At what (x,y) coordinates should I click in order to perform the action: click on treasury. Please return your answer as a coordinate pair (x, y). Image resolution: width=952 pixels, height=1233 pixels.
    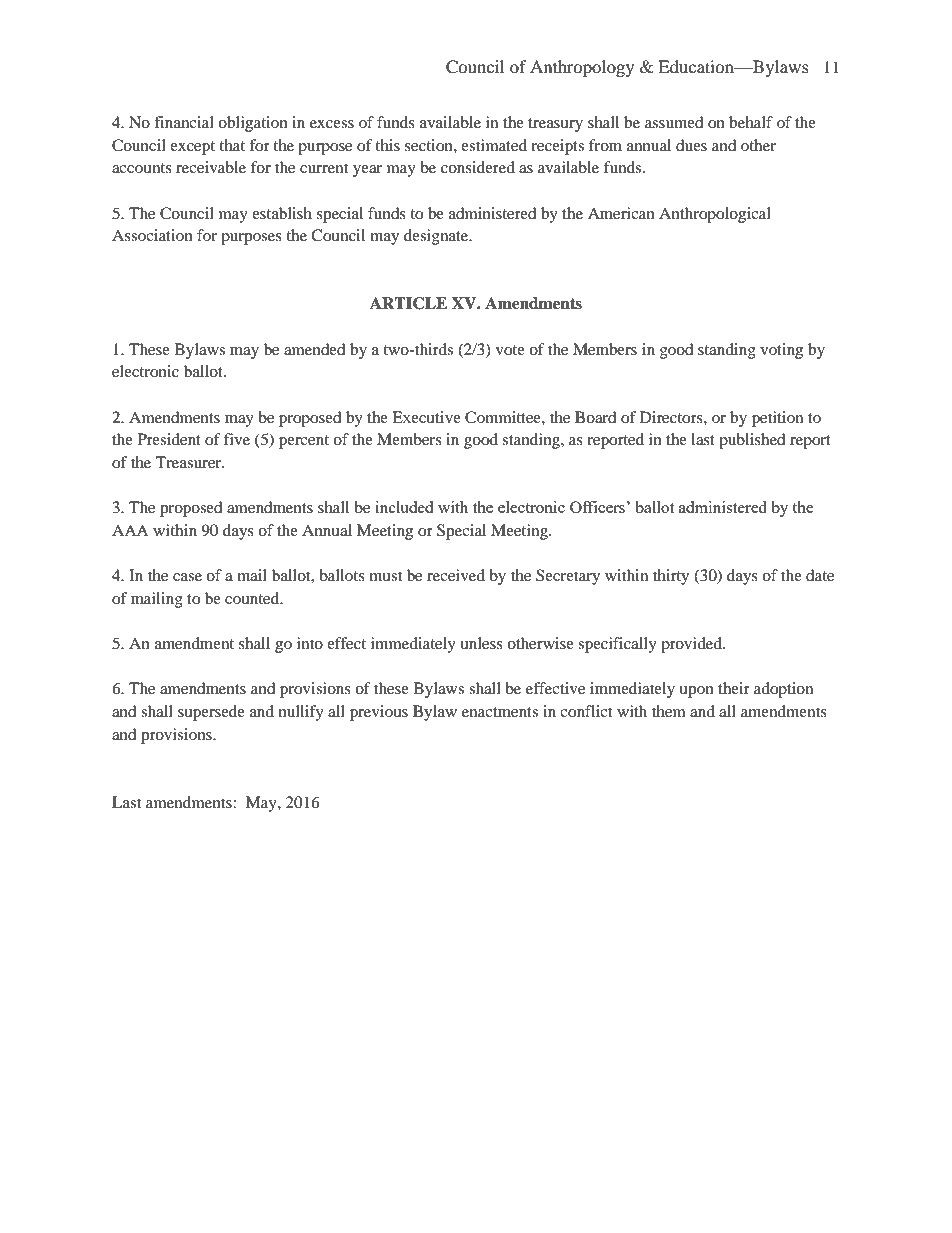
    Looking at the image, I should click on (555, 125).
